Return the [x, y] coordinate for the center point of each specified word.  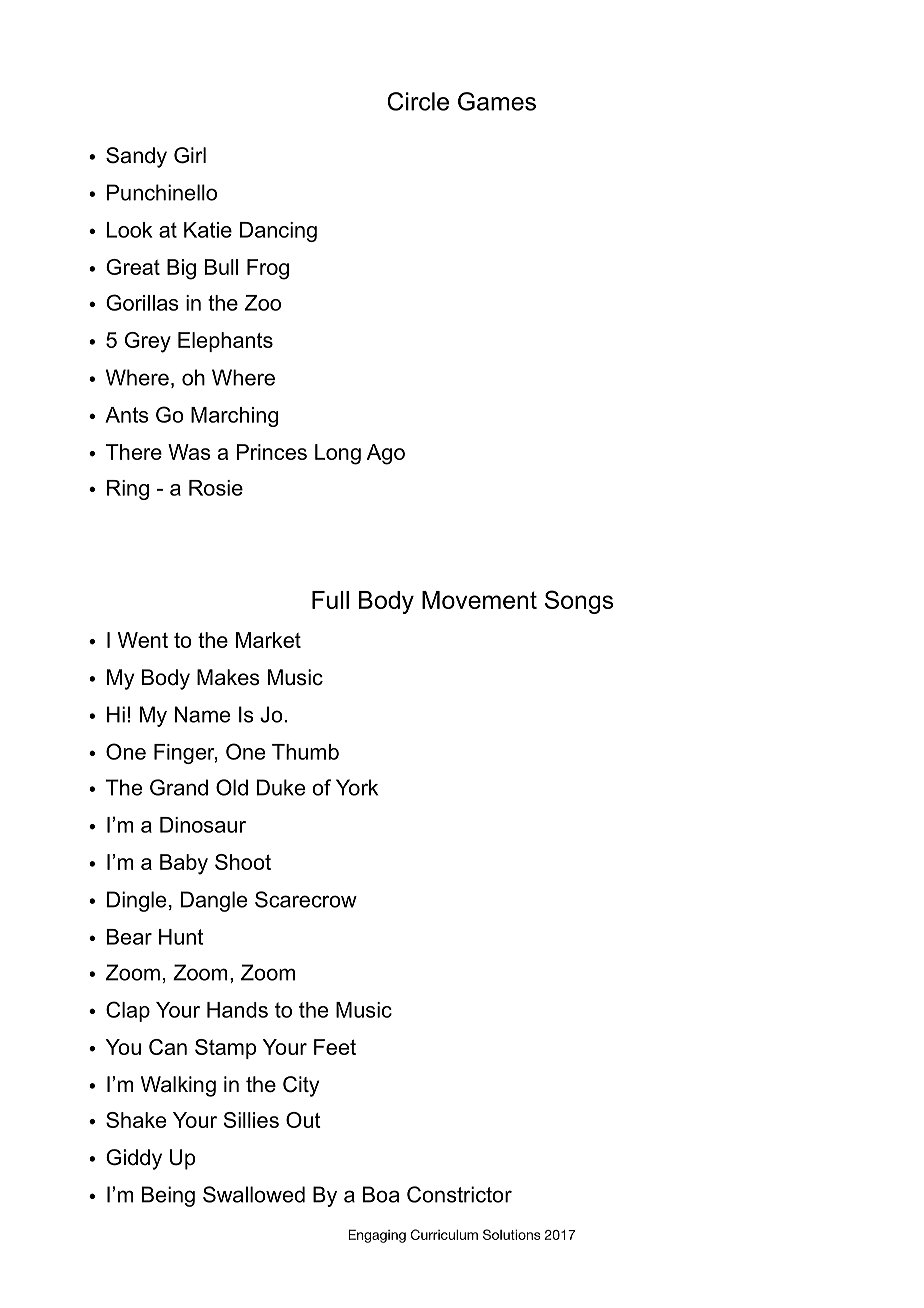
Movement [479, 600]
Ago [386, 454]
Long [338, 454]
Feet [335, 1047]
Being [168, 1196]
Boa [381, 1194]
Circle [418, 101]
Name [202, 714]
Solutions [512, 1234]
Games [497, 101]
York [357, 787]
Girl [190, 155]
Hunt [181, 937]
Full [330, 600]
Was [189, 452]
